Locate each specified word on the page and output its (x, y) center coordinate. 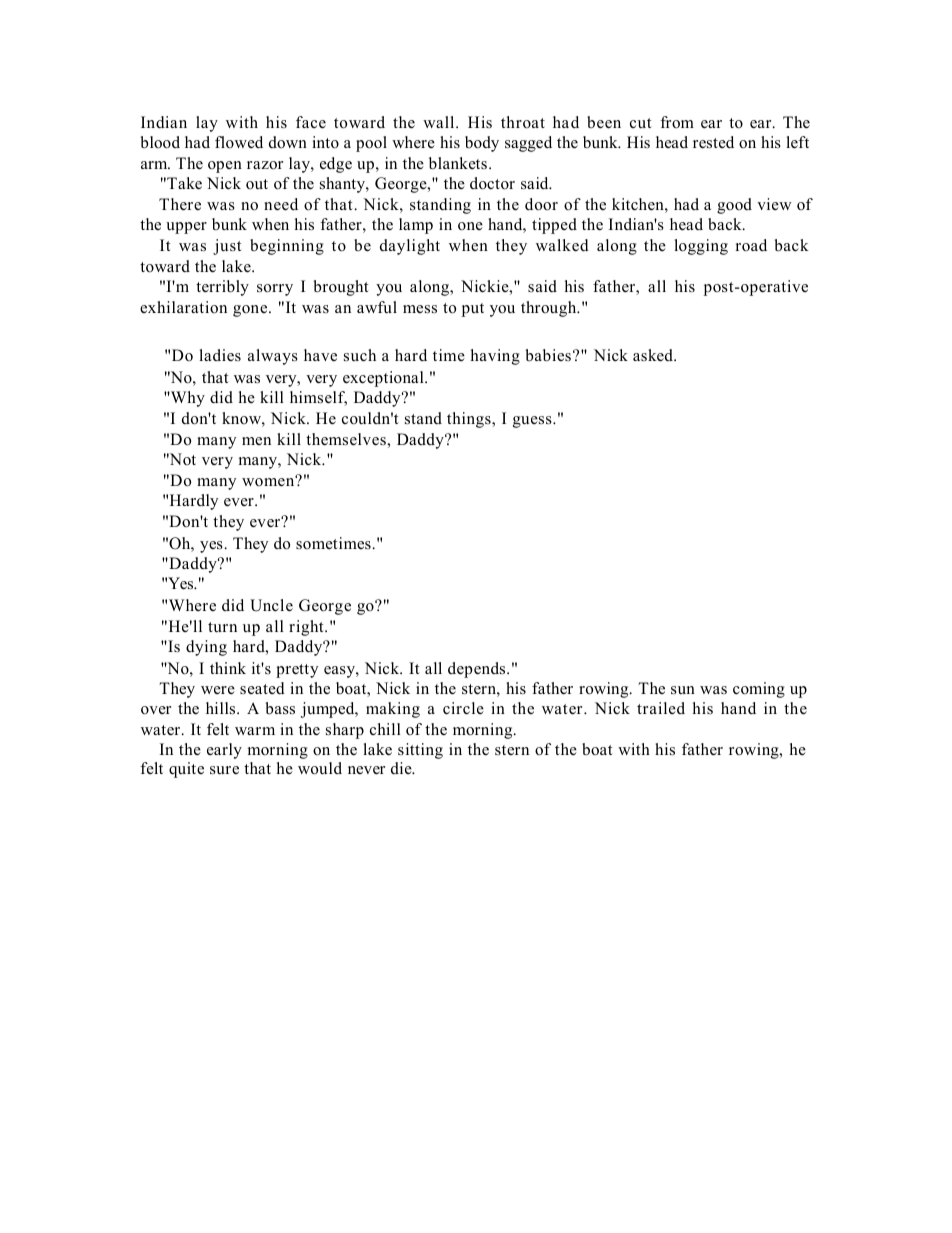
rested (713, 142)
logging (701, 247)
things (470, 420)
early (224, 751)
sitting (420, 751)
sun (683, 690)
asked (654, 355)
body (482, 144)
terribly (222, 288)
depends (478, 670)
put (472, 310)
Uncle (271, 605)
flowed (239, 142)
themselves (347, 439)
